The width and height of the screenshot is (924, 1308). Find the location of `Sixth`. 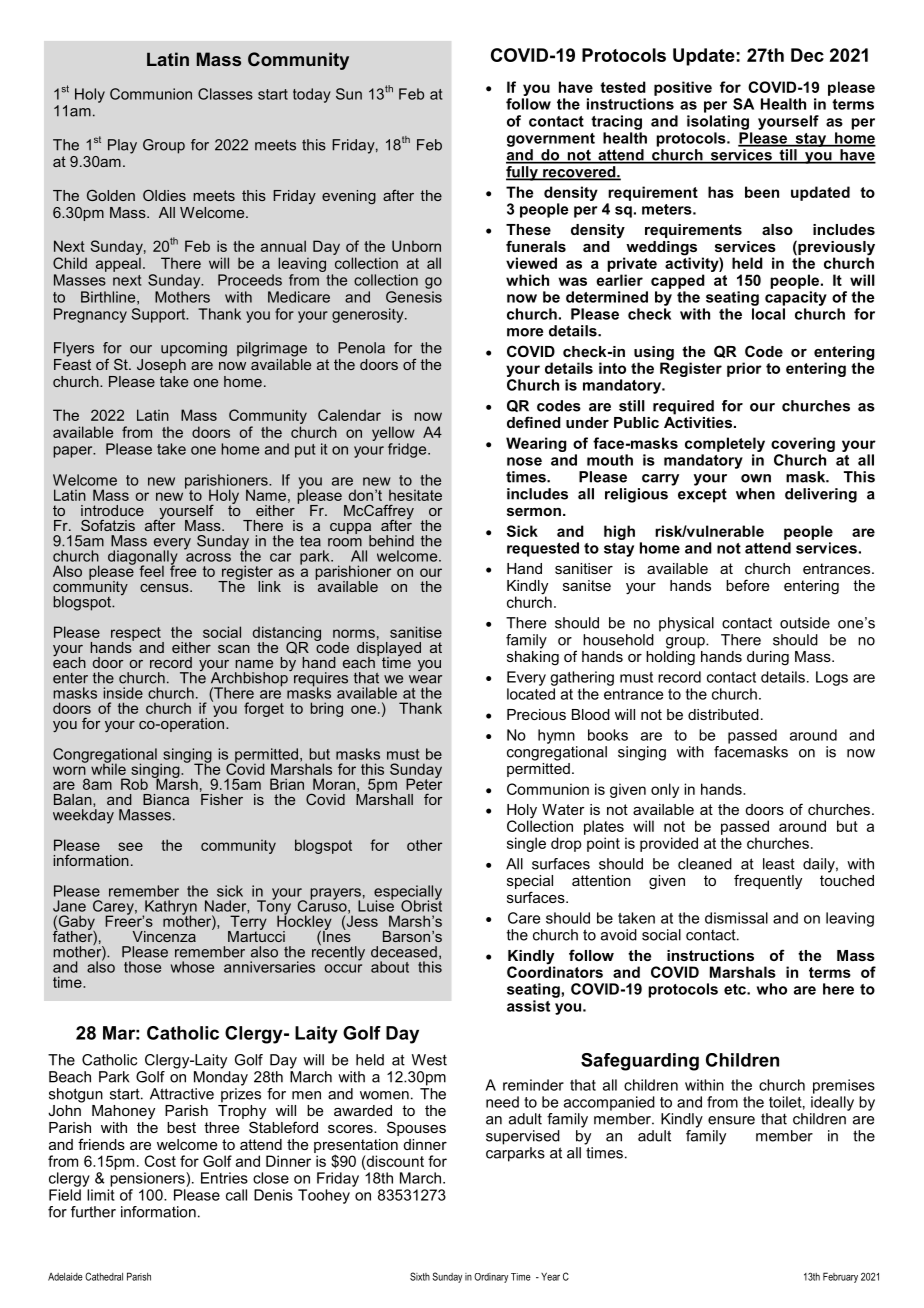

Sixth is located at coordinates (420, 1276).
